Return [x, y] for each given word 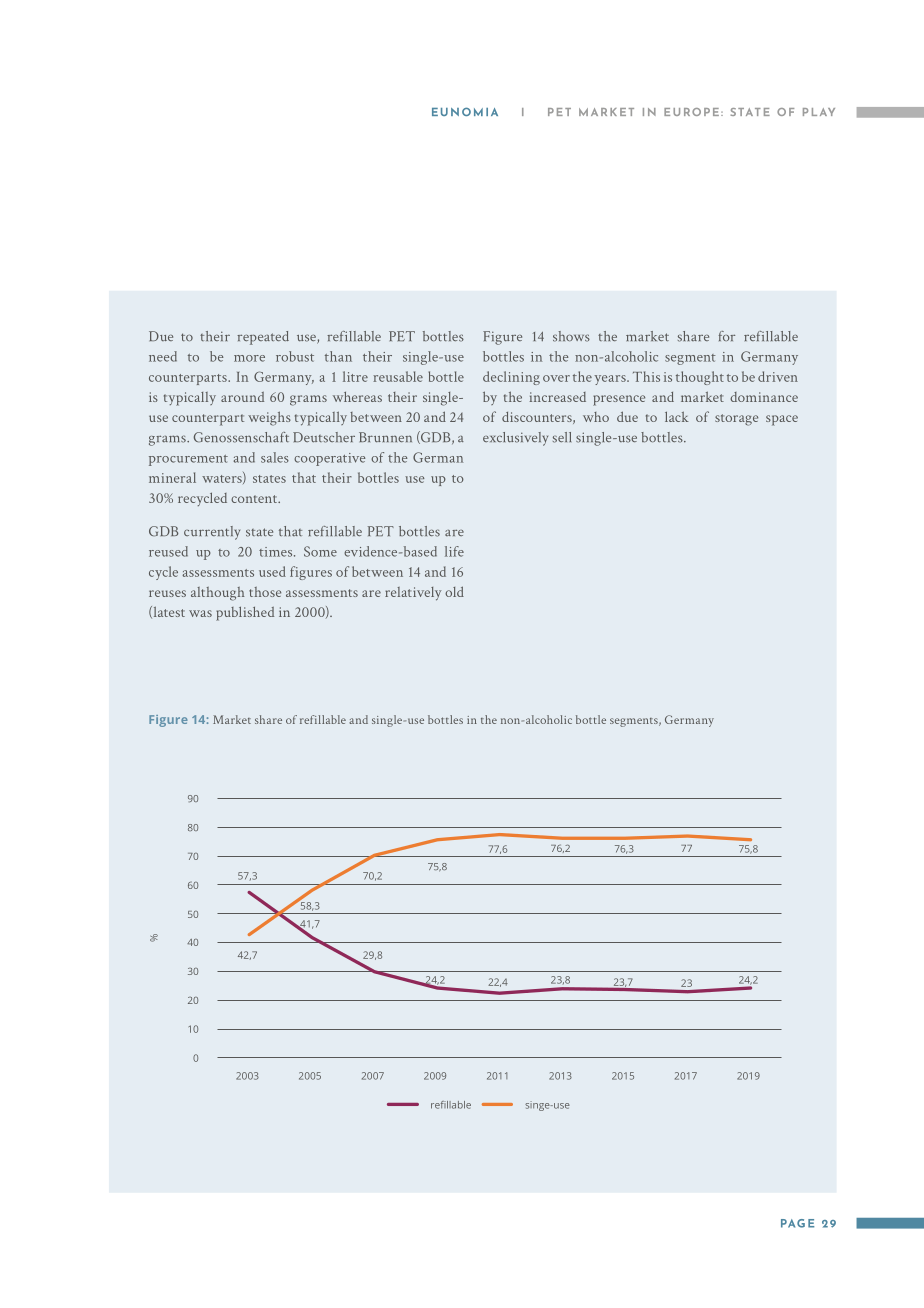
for [727, 336]
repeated [263, 338]
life [454, 551]
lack [677, 416]
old [454, 591]
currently [212, 533]
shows [571, 336]
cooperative [330, 459]
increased [557, 397]
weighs [269, 418]
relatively [413, 594]
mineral [172, 477]
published [245, 614]
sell [562, 437]
